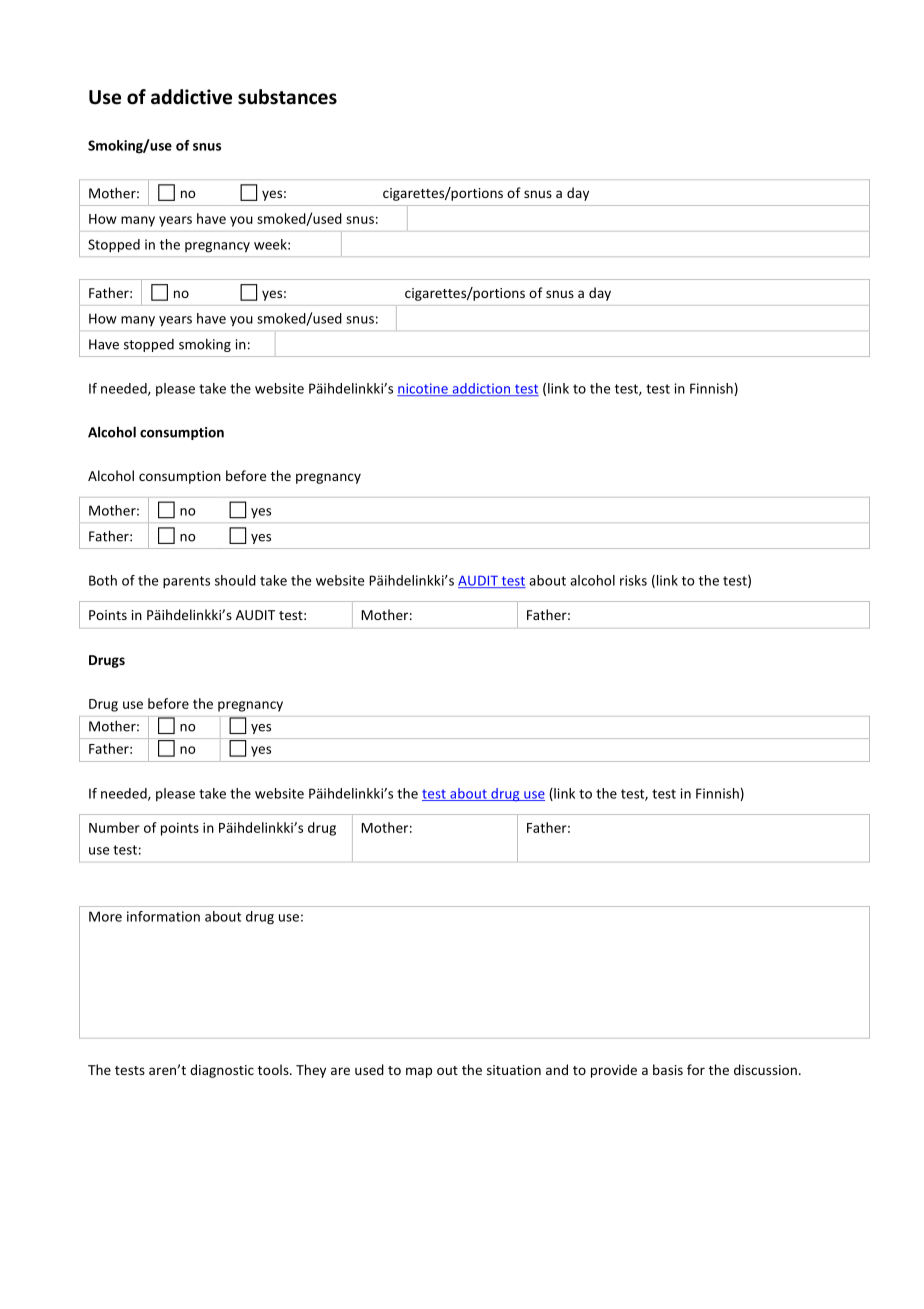  What do you see at coordinates (423, 389) in the document?
I see `nicotine` at bounding box center [423, 389].
